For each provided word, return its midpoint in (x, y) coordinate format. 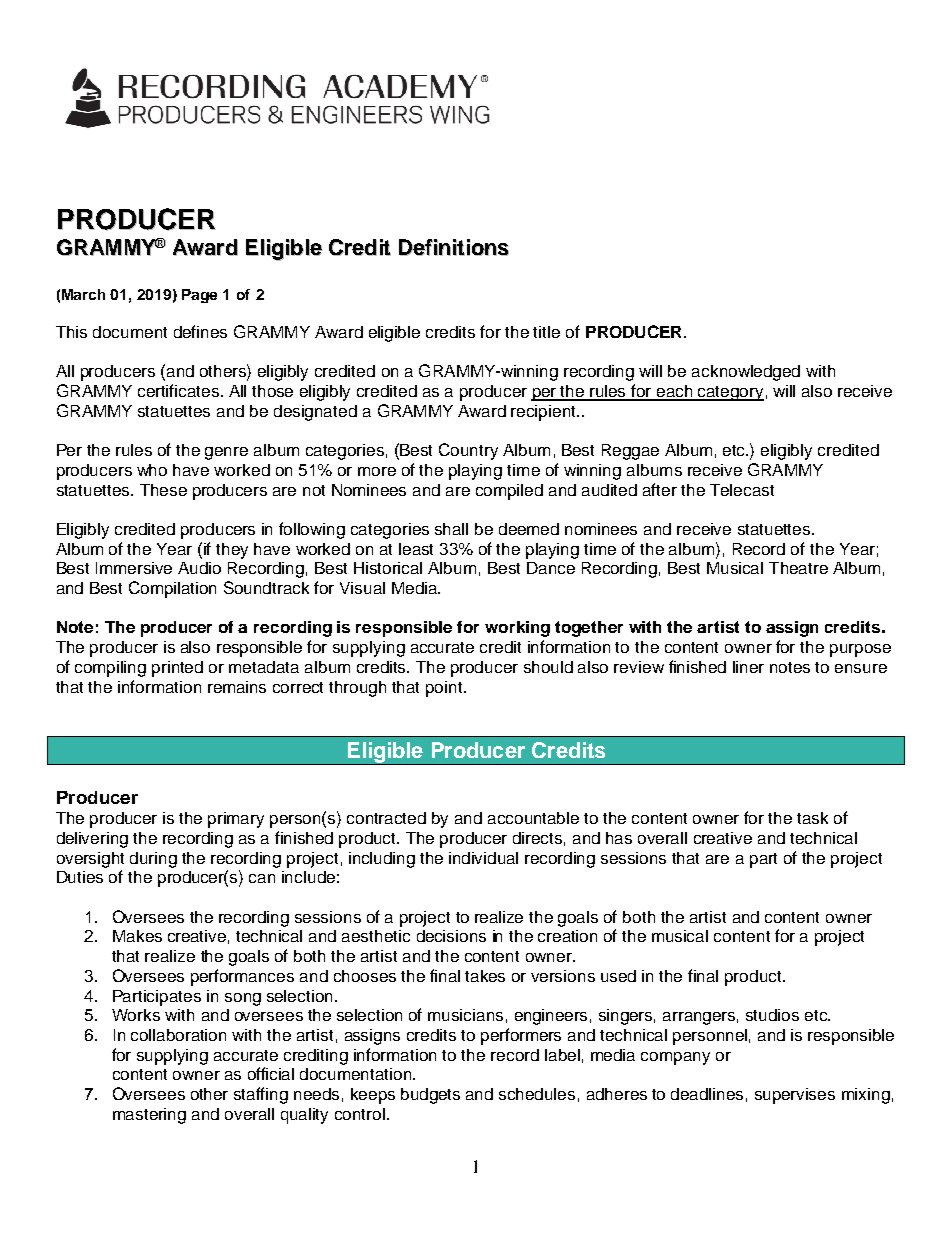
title (546, 332)
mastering (149, 1116)
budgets (430, 1096)
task (812, 818)
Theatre (798, 568)
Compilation (172, 589)
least (416, 549)
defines (200, 331)
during (153, 860)
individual (483, 858)
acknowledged (746, 373)
